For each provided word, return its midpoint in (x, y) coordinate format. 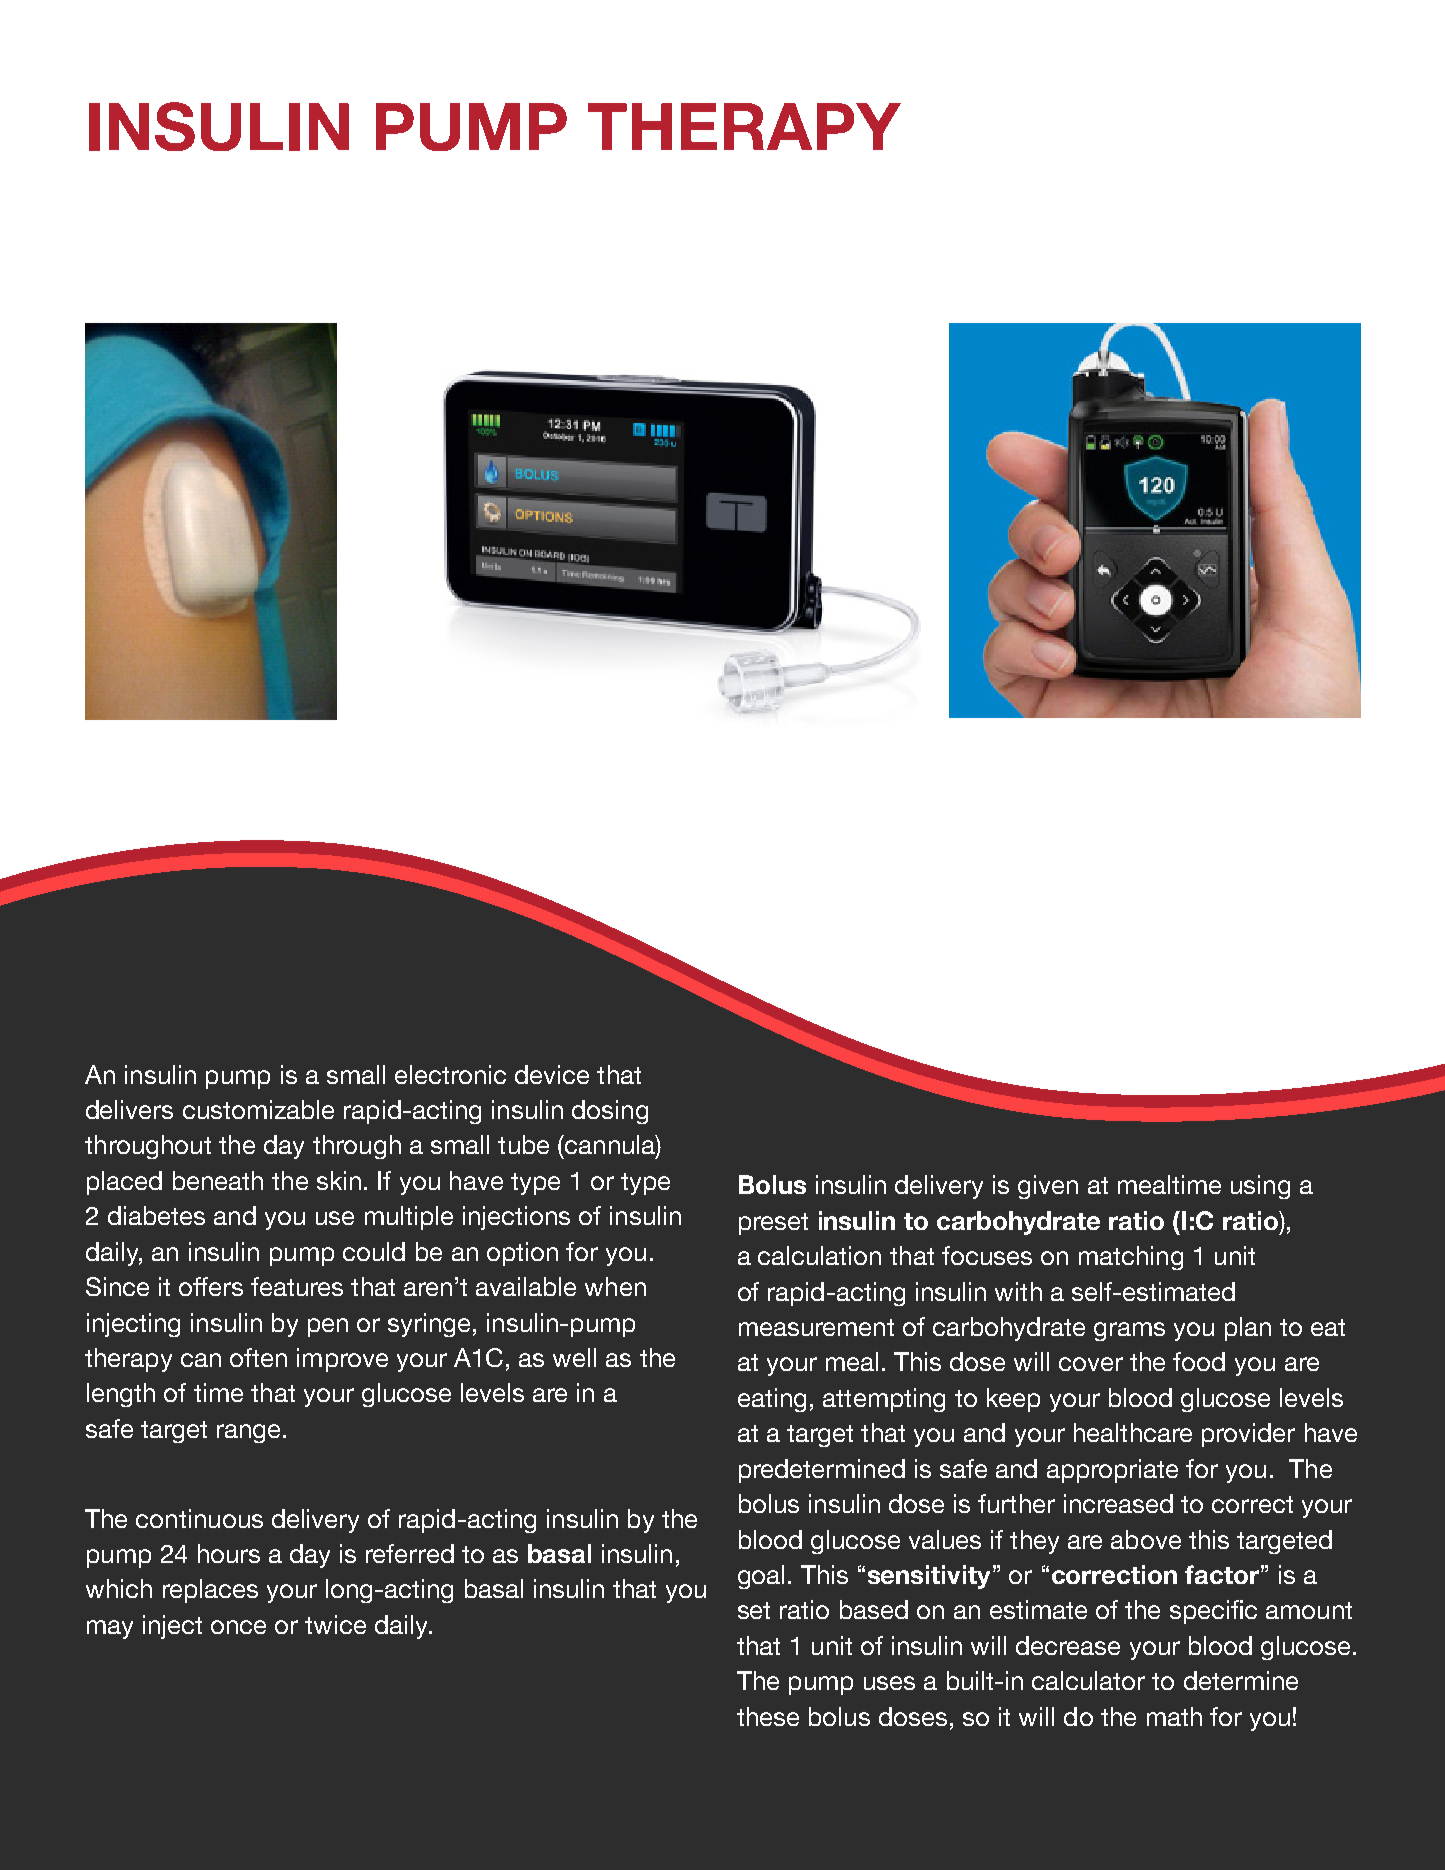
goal (761, 1577)
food (1199, 1361)
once (238, 1627)
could (374, 1251)
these (768, 1716)
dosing (610, 1112)
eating (772, 1400)
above (1146, 1539)
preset (773, 1224)
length (121, 1395)
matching (1131, 1258)
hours (229, 1553)
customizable (258, 1109)
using (1260, 1187)
